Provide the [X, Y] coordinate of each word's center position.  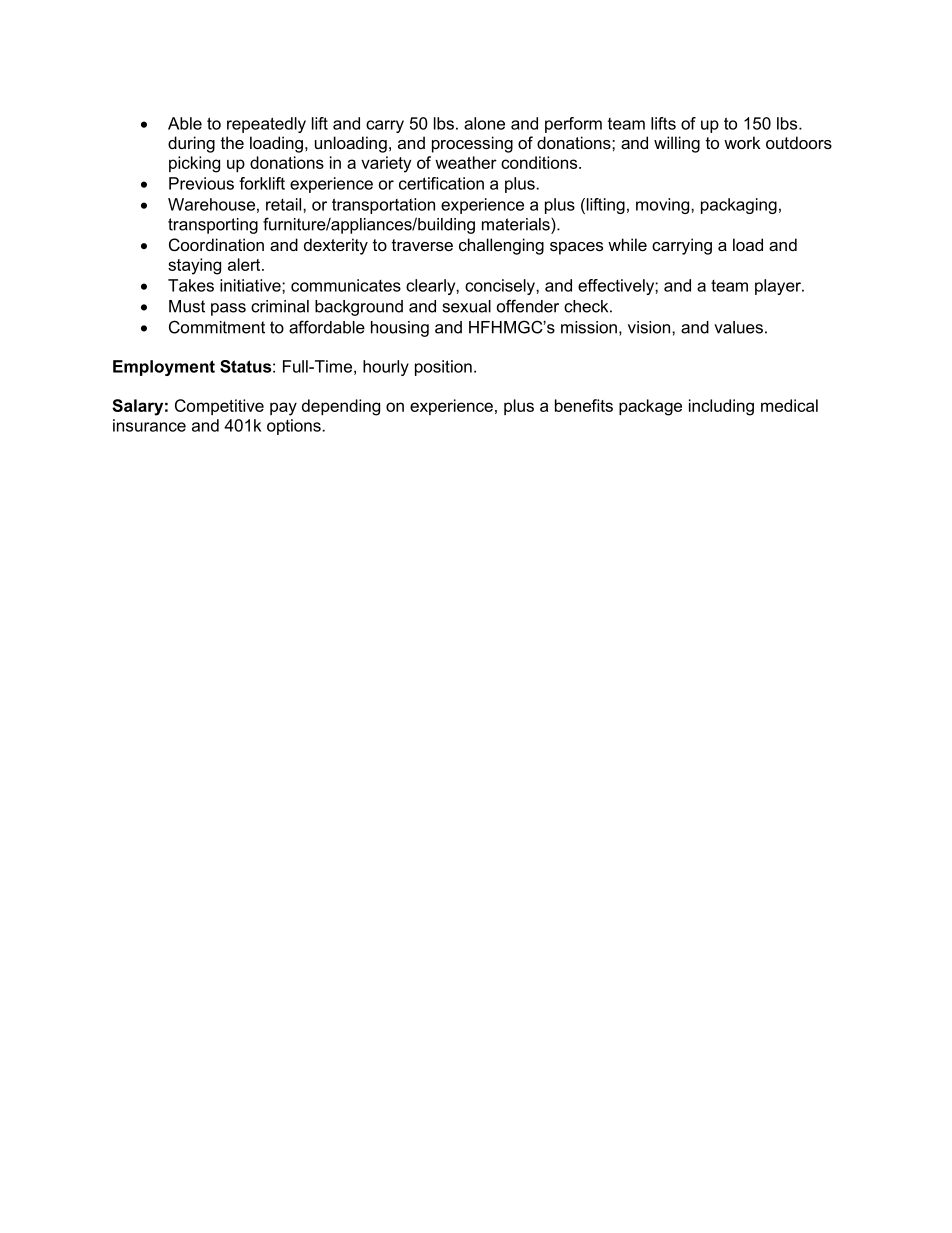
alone [484, 123]
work [742, 142]
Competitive [219, 407]
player [779, 287]
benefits [584, 405]
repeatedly [266, 125]
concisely [501, 287]
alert [245, 264]
